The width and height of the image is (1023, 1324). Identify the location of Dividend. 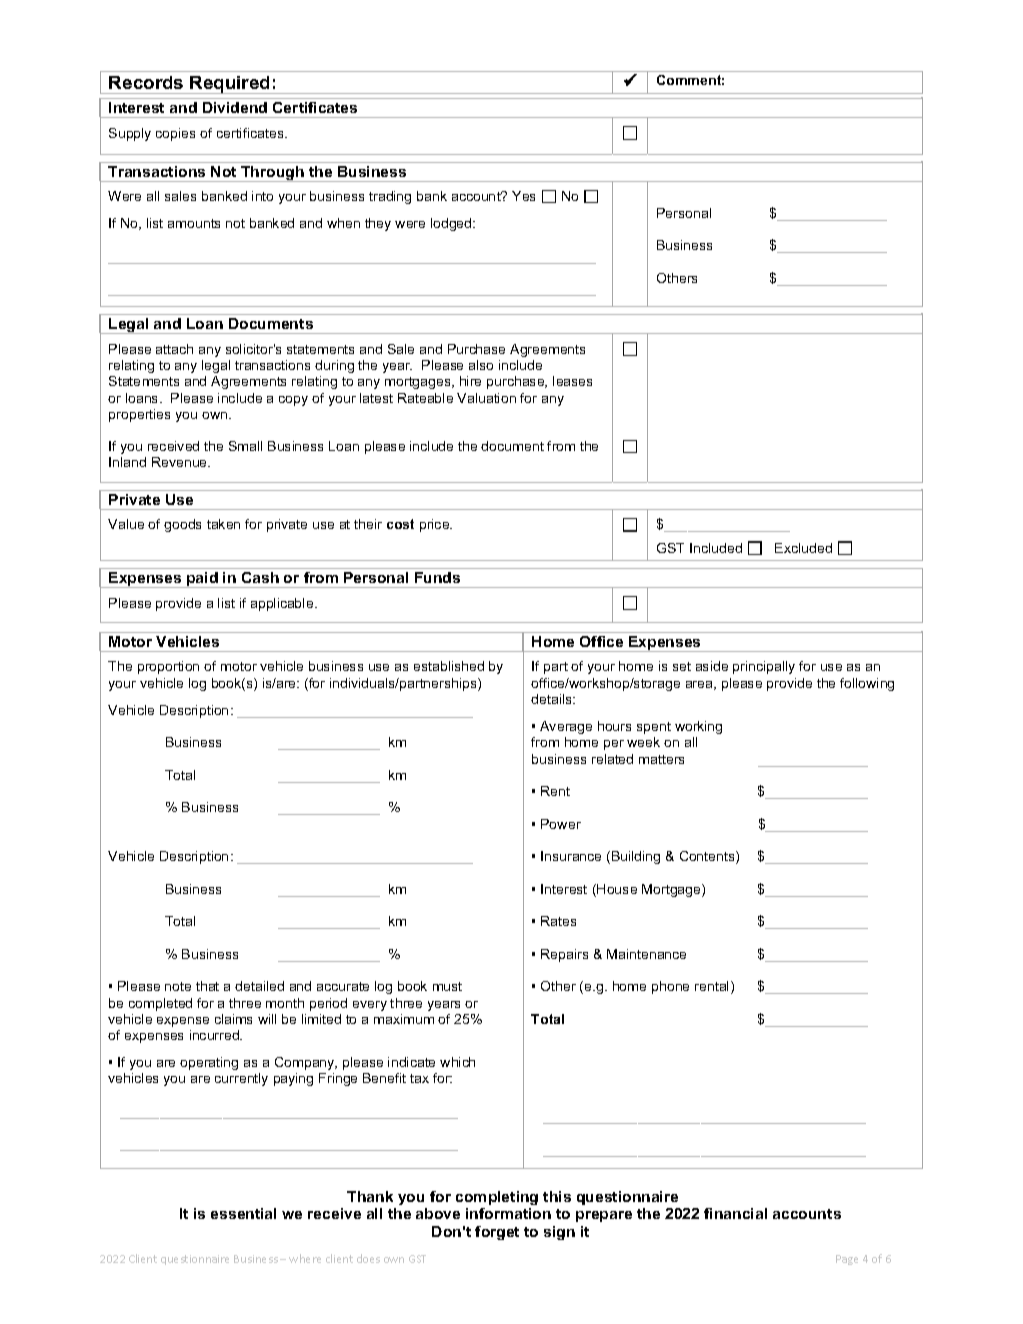
(235, 107).
